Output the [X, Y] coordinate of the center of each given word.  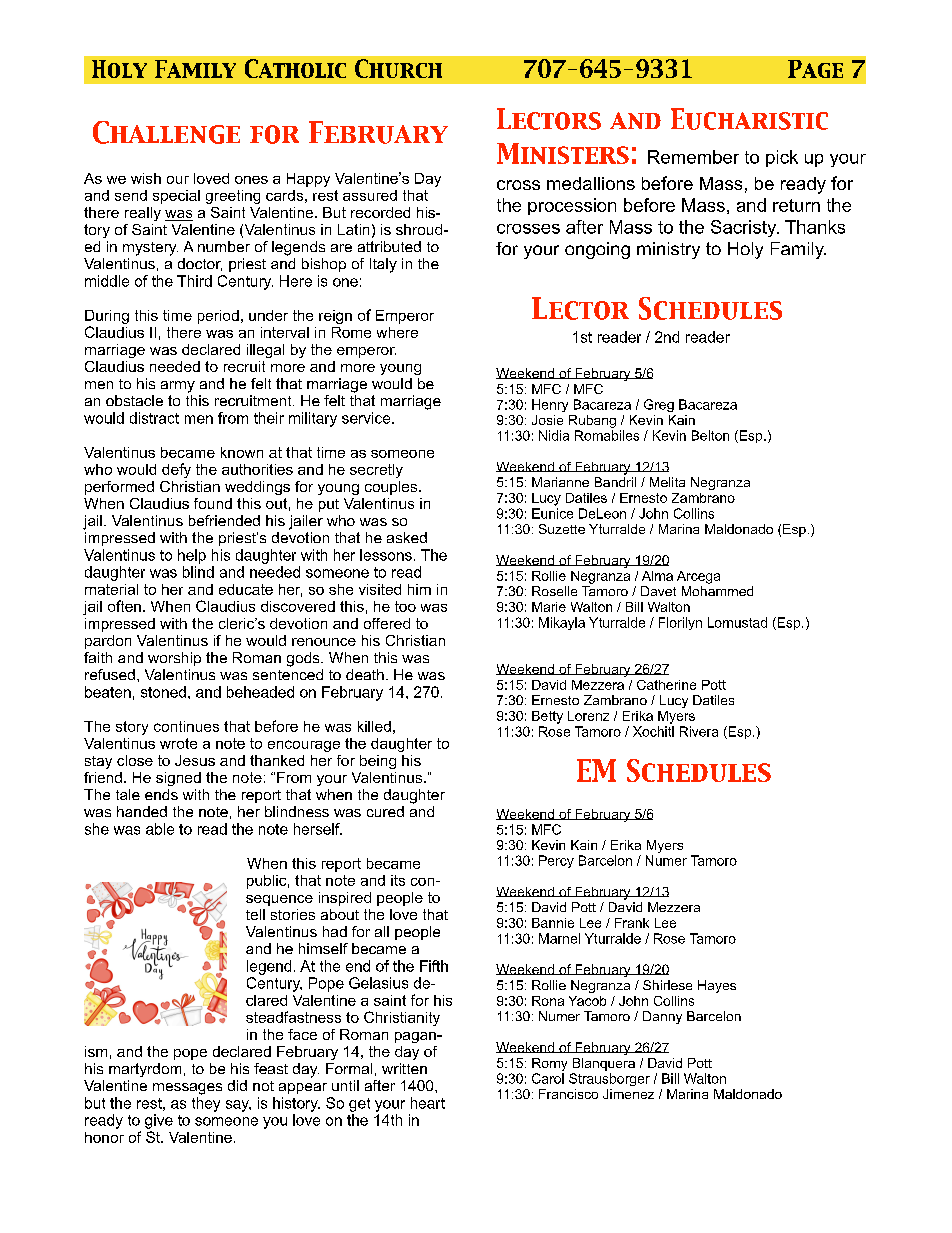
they [206, 1104]
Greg [659, 405]
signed [178, 779]
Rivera [699, 731]
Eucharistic [749, 119]
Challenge [166, 132]
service [367, 418]
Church [398, 68]
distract [154, 418]
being [378, 762]
